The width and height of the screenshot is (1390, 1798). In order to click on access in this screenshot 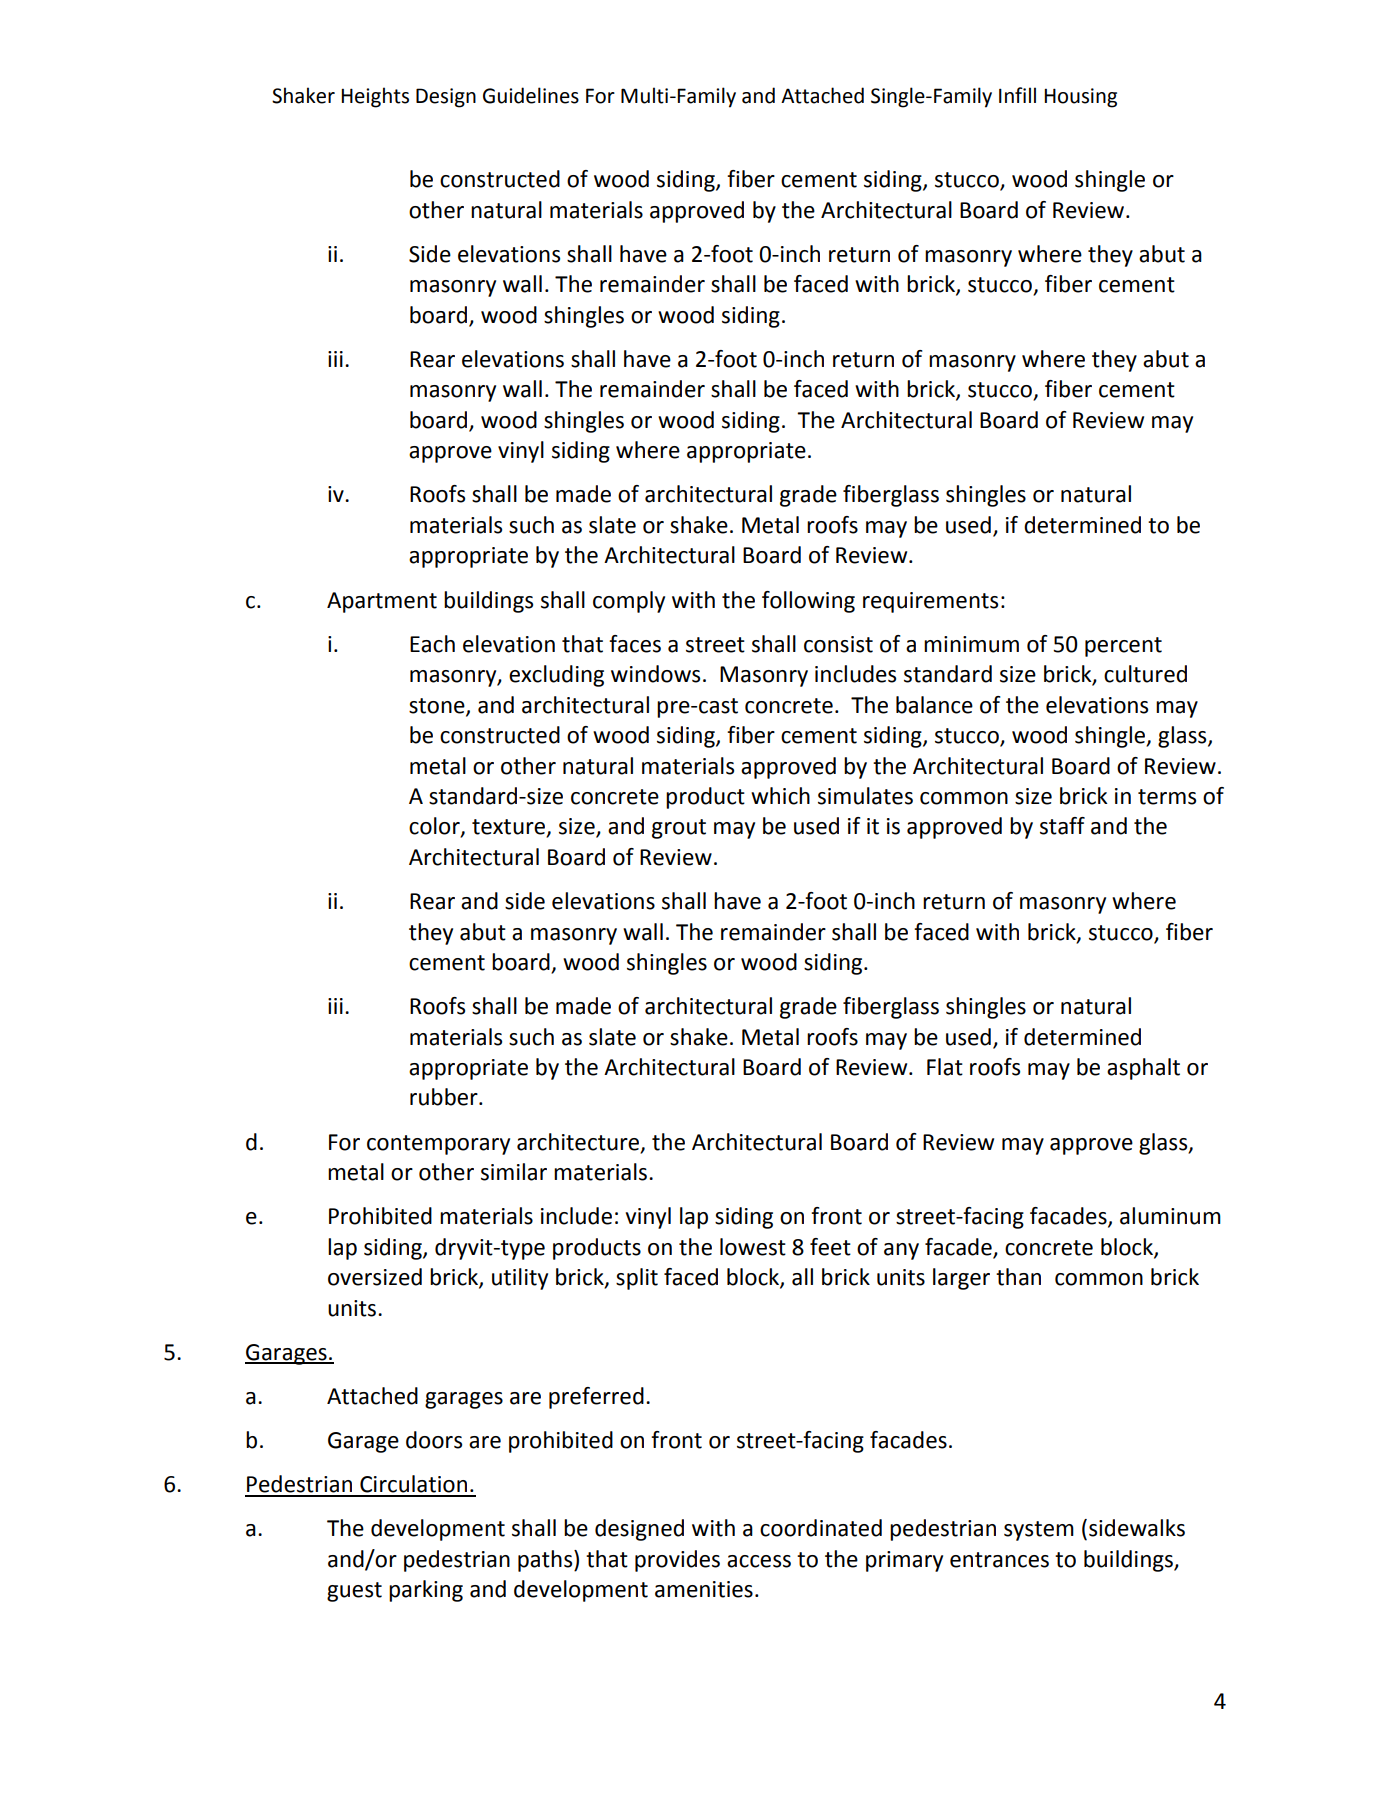, I will do `click(759, 1561)`.
